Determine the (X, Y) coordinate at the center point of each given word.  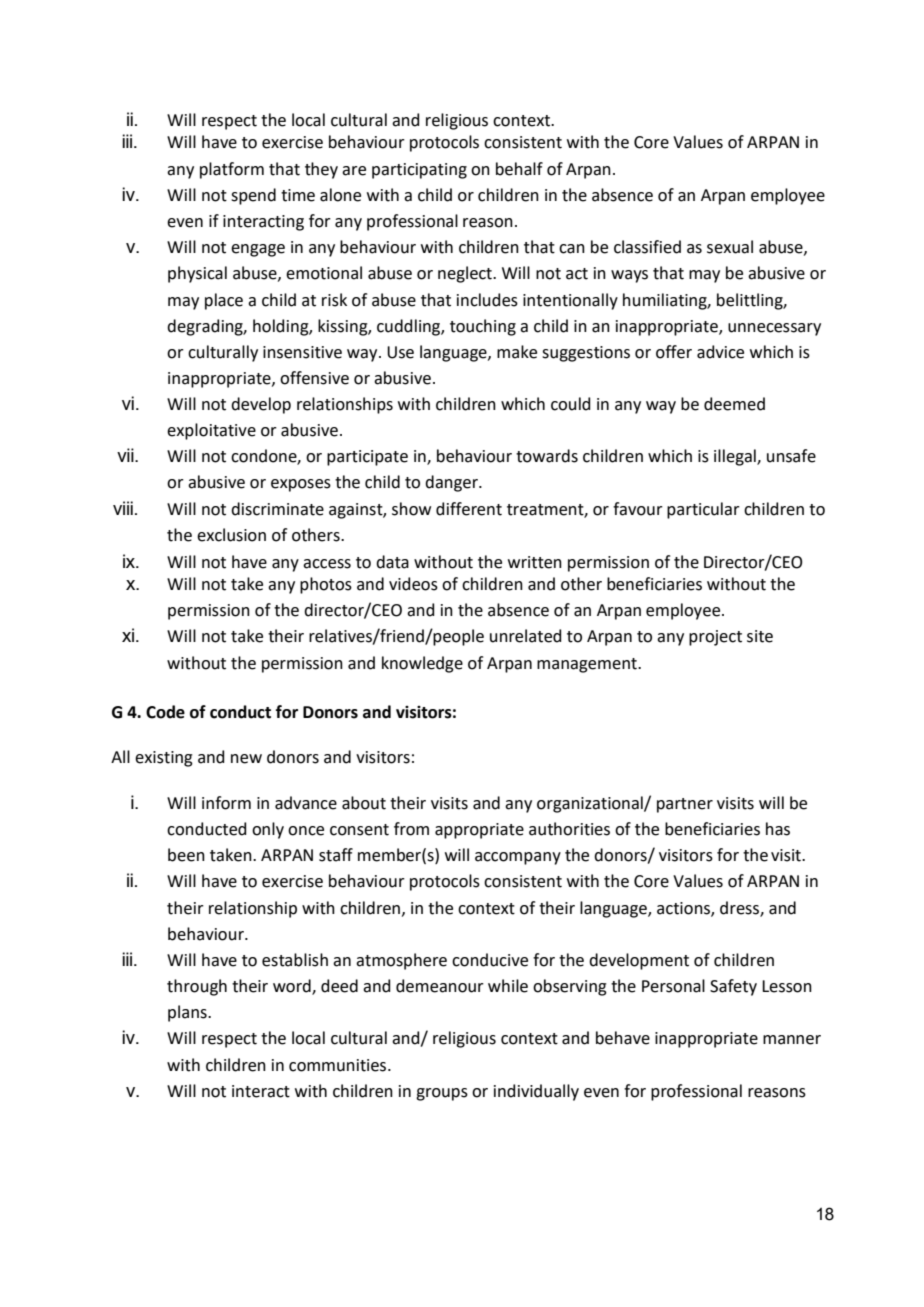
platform (232, 170)
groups (442, 1094)
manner (792, 1040)
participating (419, 171)
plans (188, 1013)
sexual (730, 247)
